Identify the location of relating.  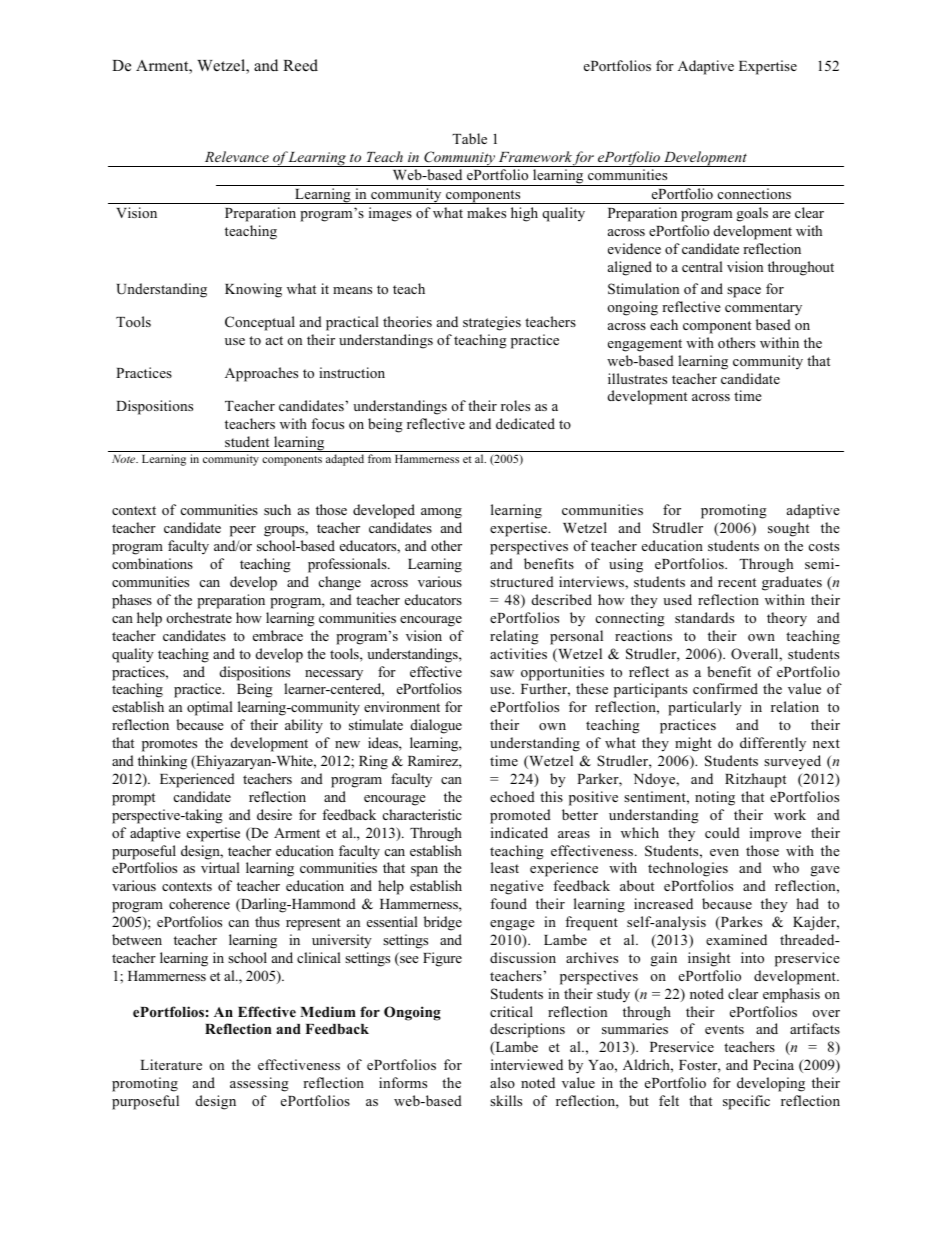
(514, 637).
